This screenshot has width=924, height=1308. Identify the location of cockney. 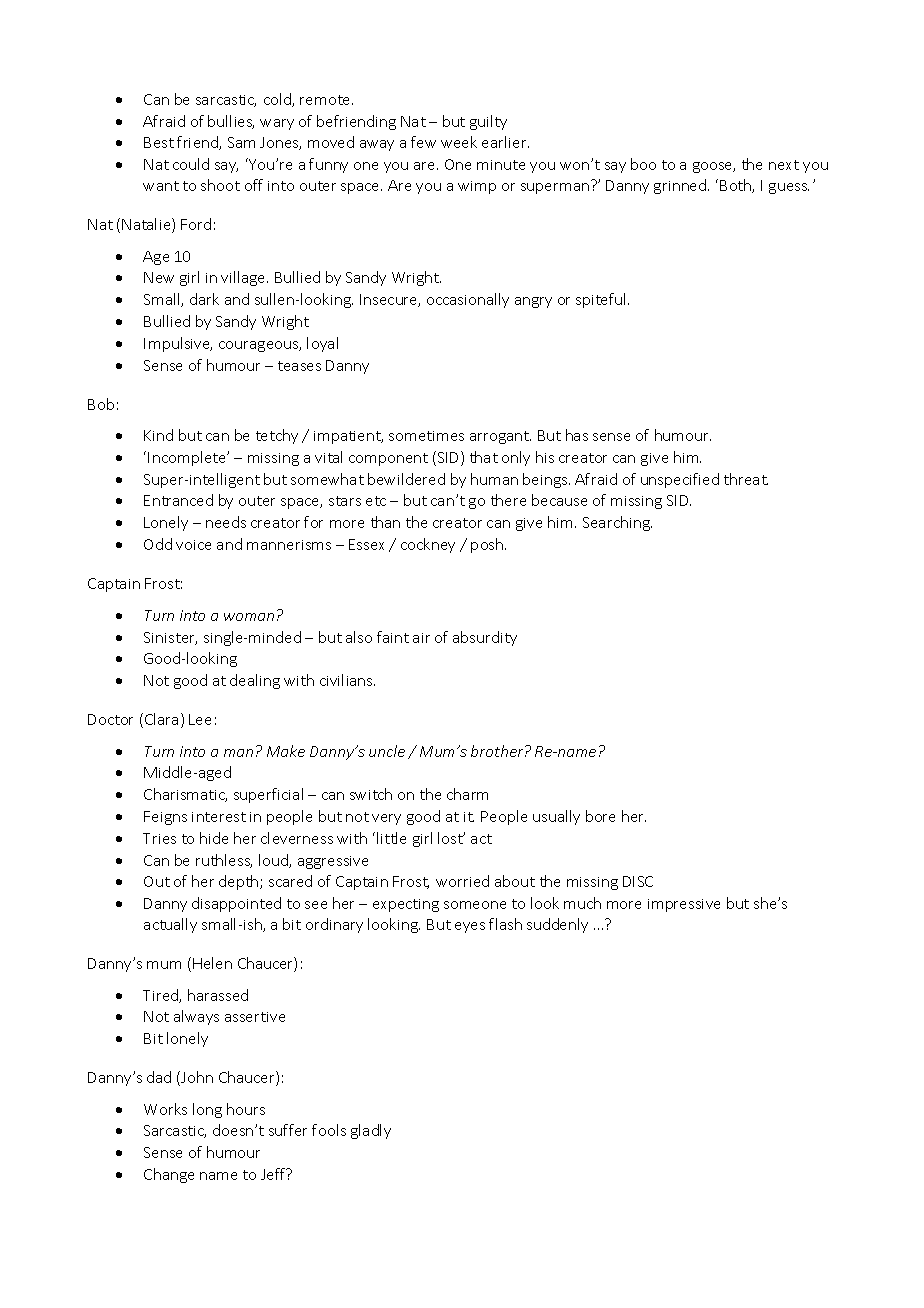
(428, 545).
